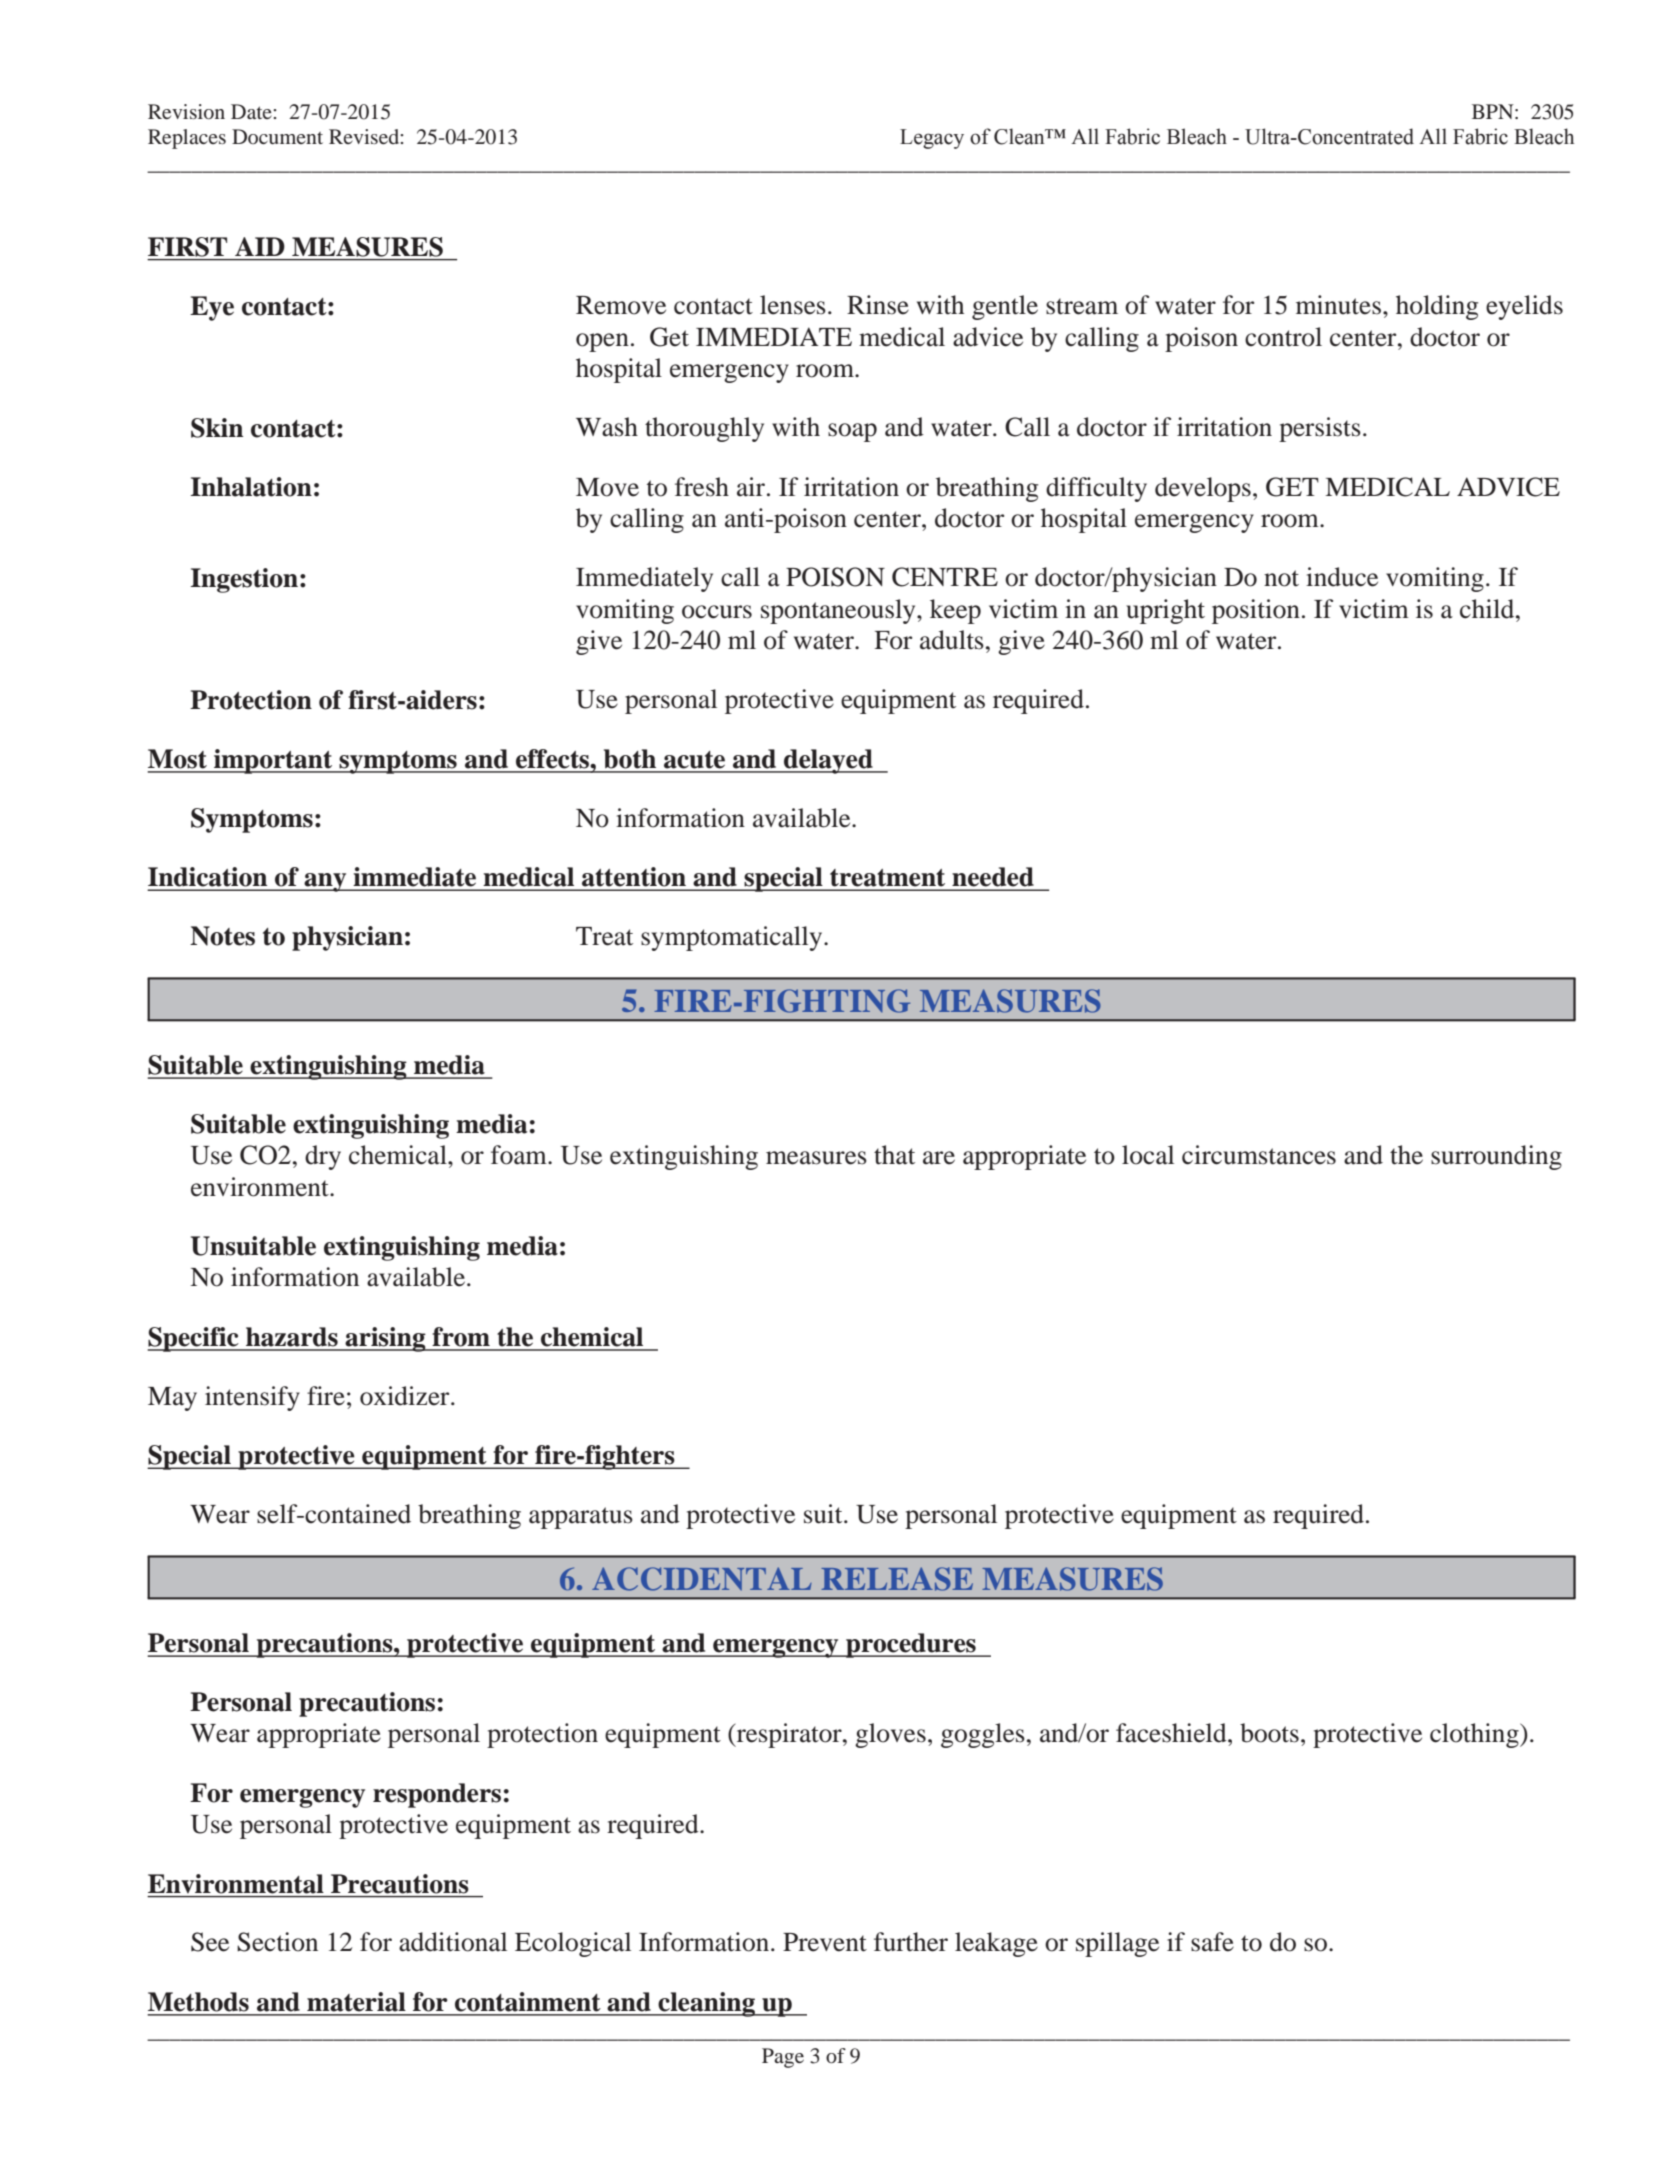  Describe the element at coordinates (1259, 1155) in the document. I see `circumstances` at that location.
